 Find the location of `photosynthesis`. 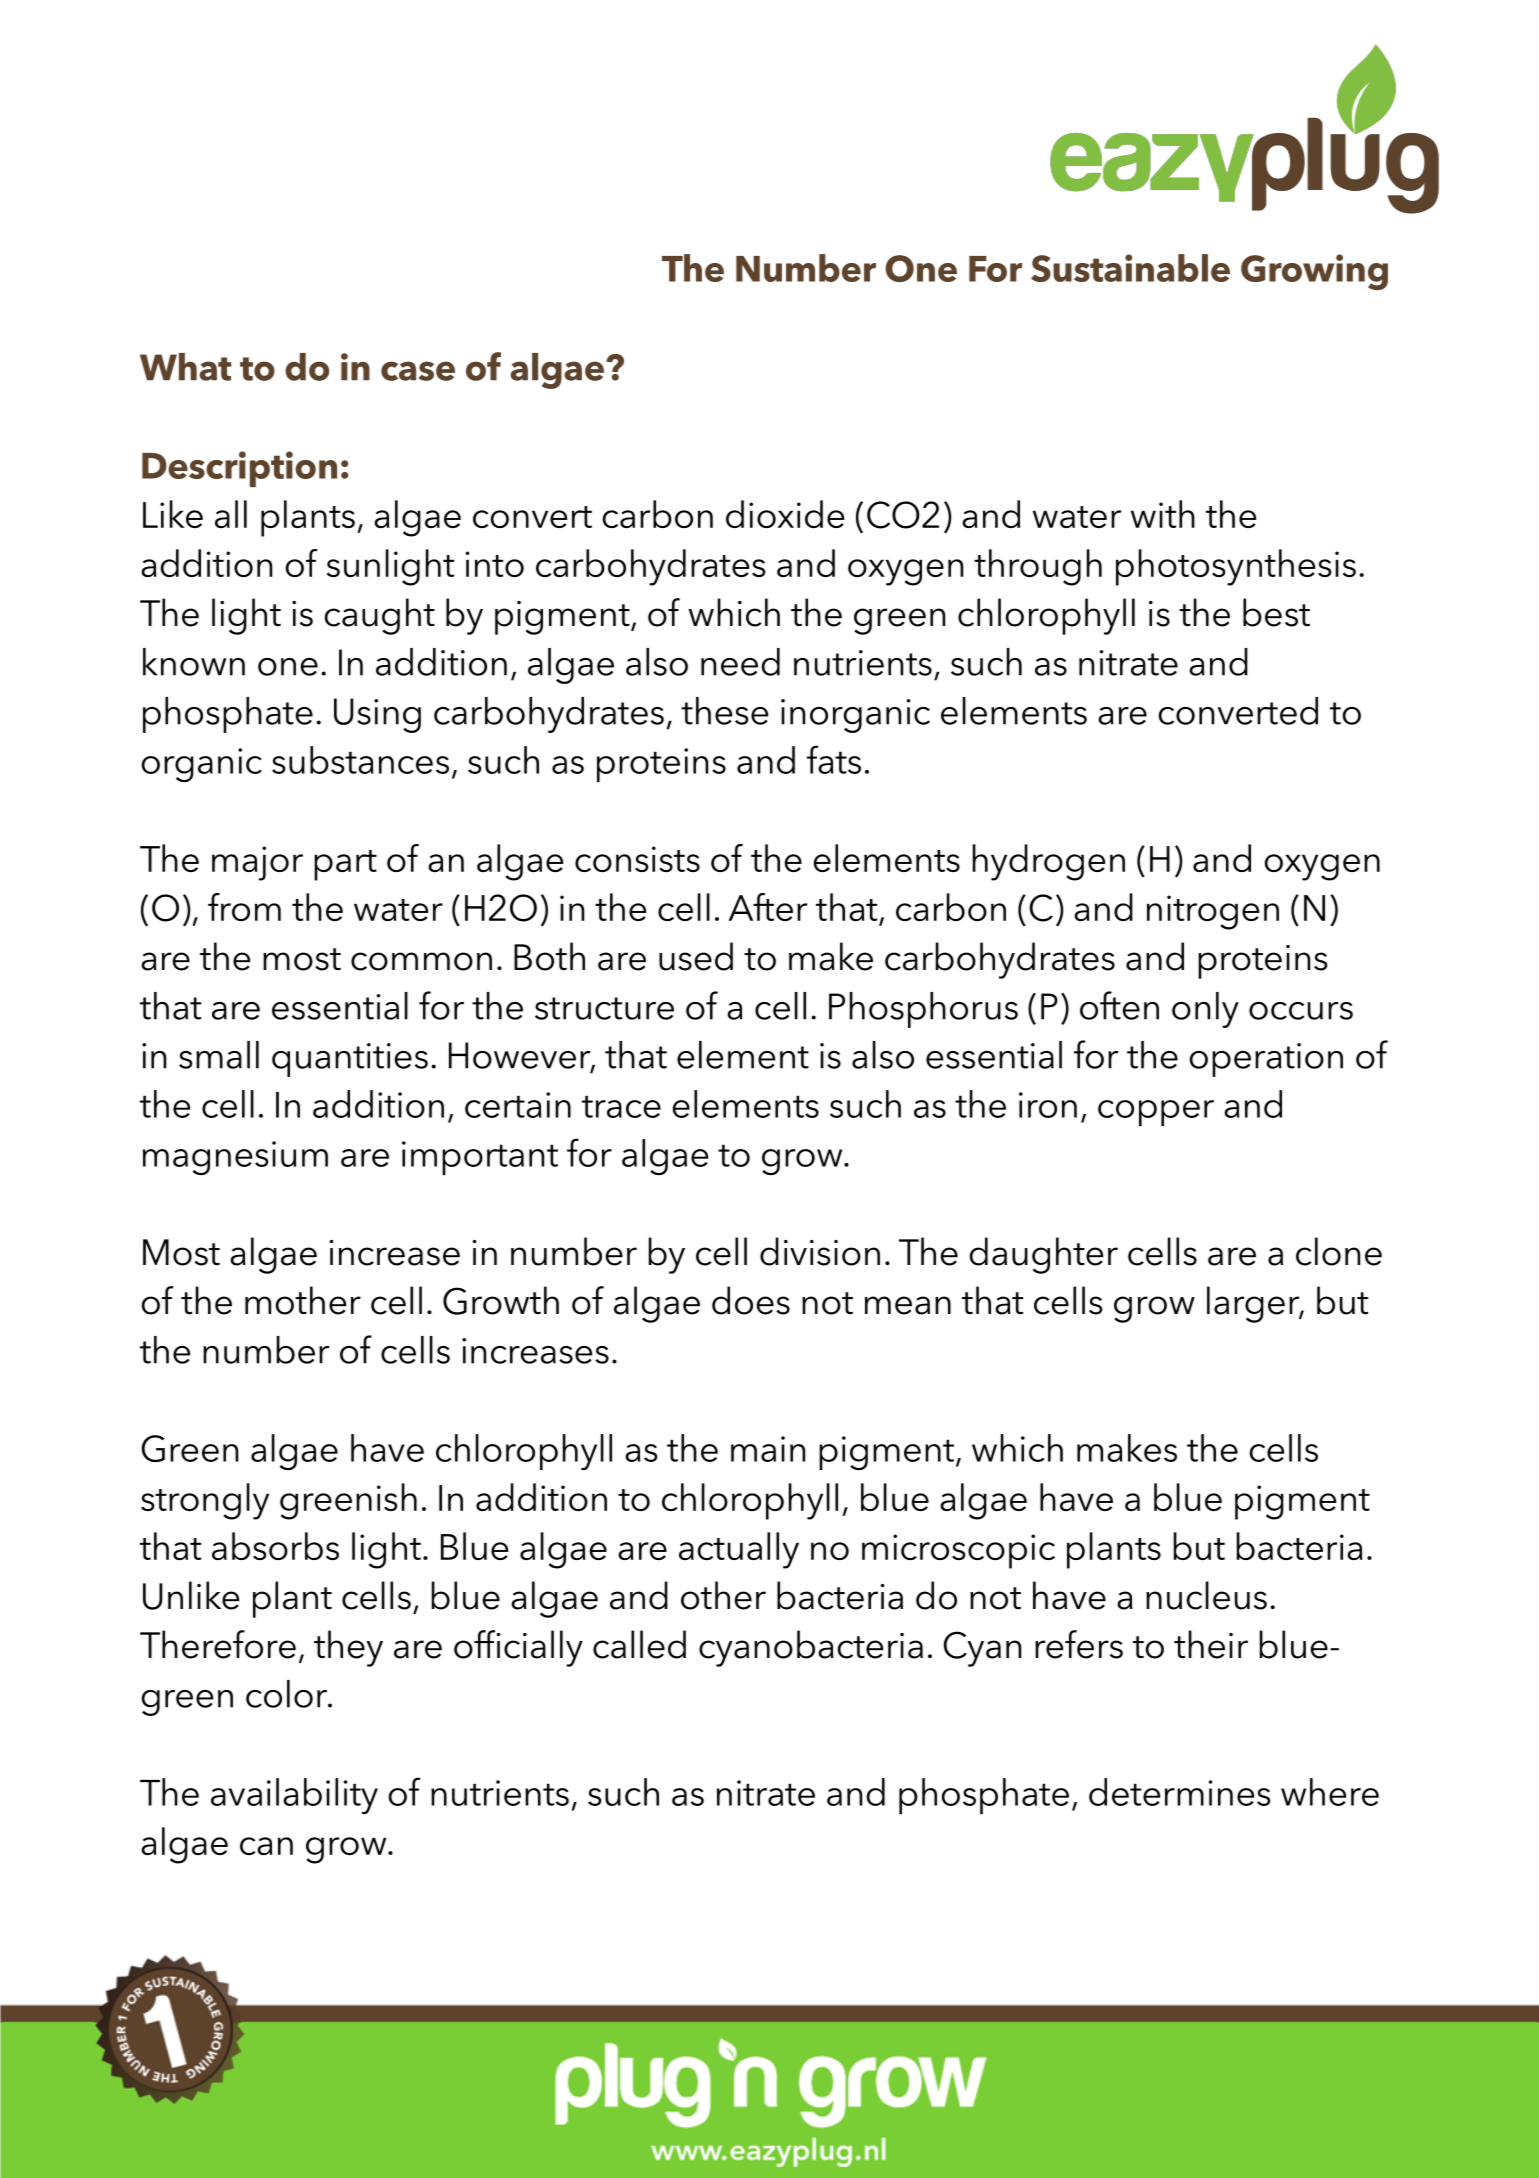

photosynthesis is located at coordinates (1236, 567).
